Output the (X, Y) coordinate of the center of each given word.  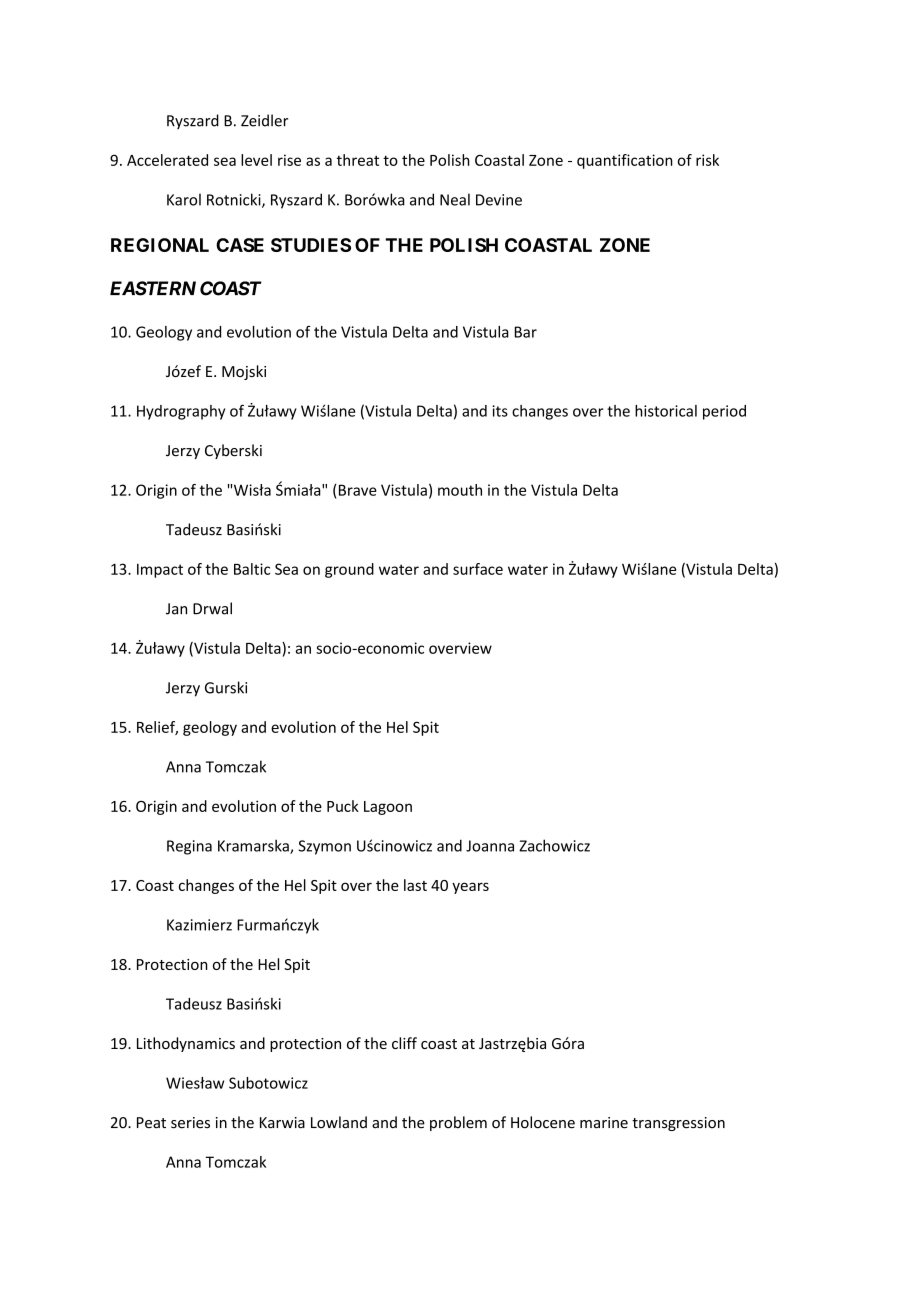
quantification (625, 161)
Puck (343, 806)
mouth (460, 490)
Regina (189, 847)
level (256, 160)
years (470, 888)
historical (666, 411)
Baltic (252, 569)
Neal (455, 199)
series (190, 1123)
